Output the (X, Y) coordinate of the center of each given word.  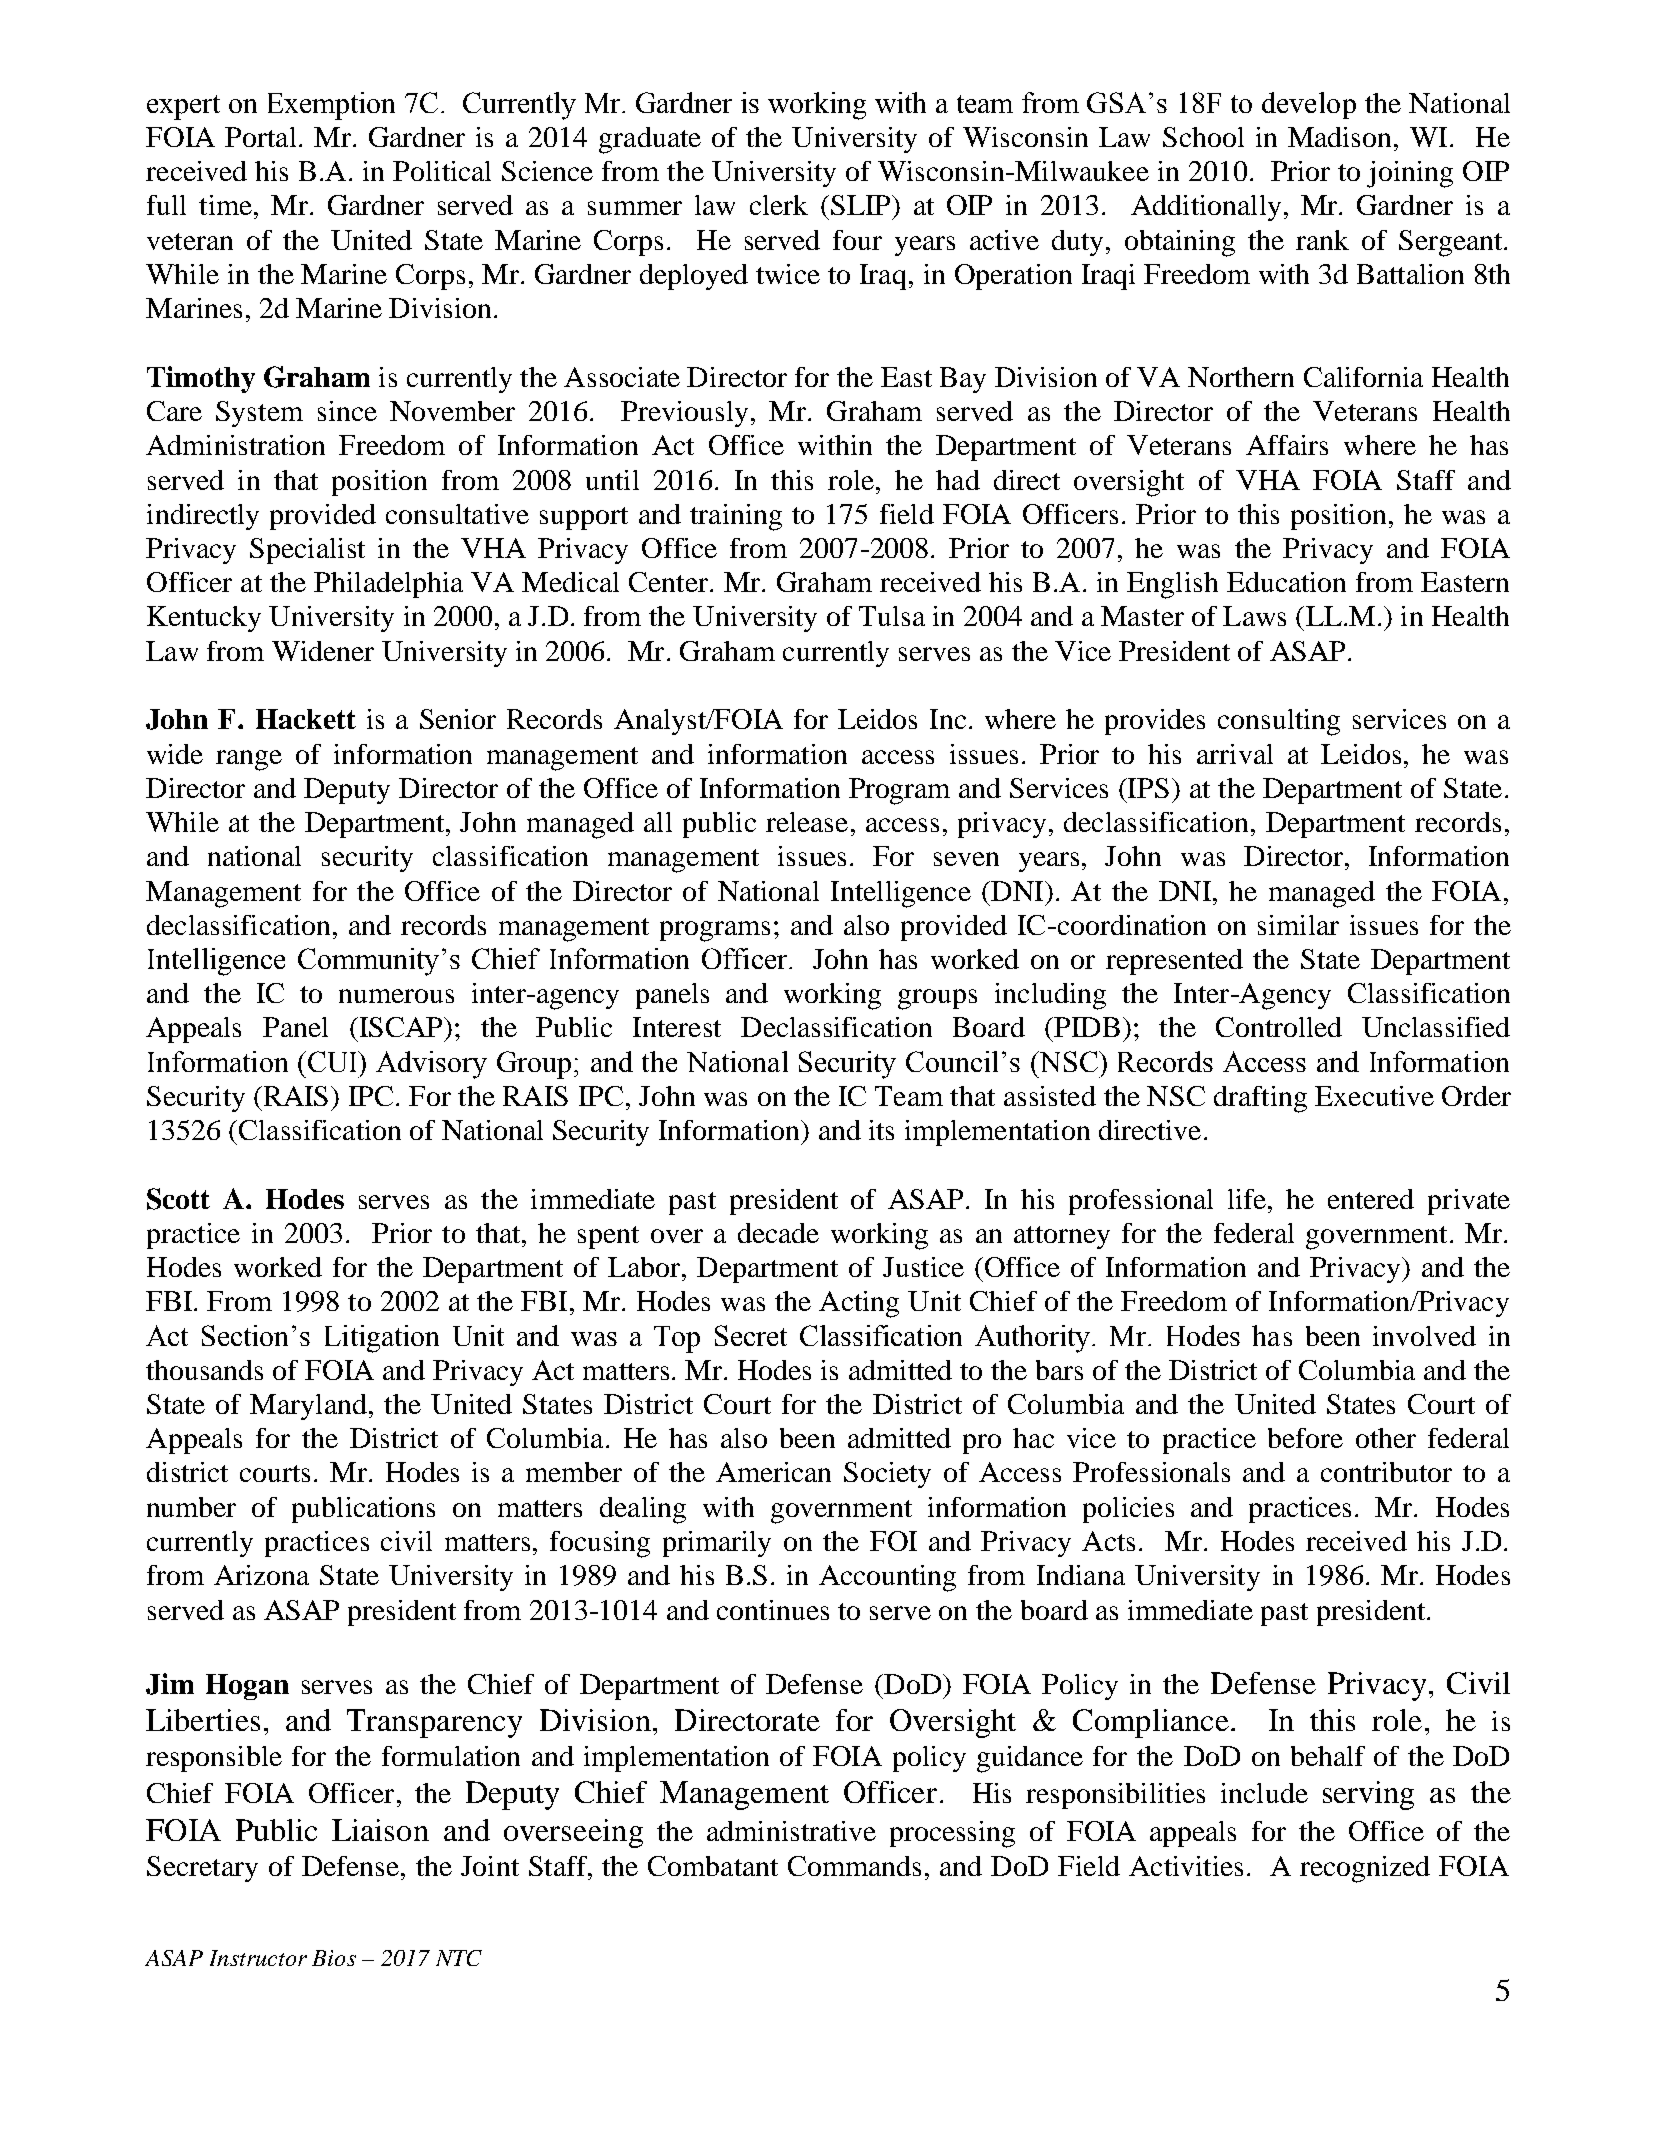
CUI (334, 1061)
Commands (854, 1866)
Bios (334, 1958)
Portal (260, 137)
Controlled (1279, 1027)
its (881, 1130)
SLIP (862, 205)
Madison (1339, 137)
